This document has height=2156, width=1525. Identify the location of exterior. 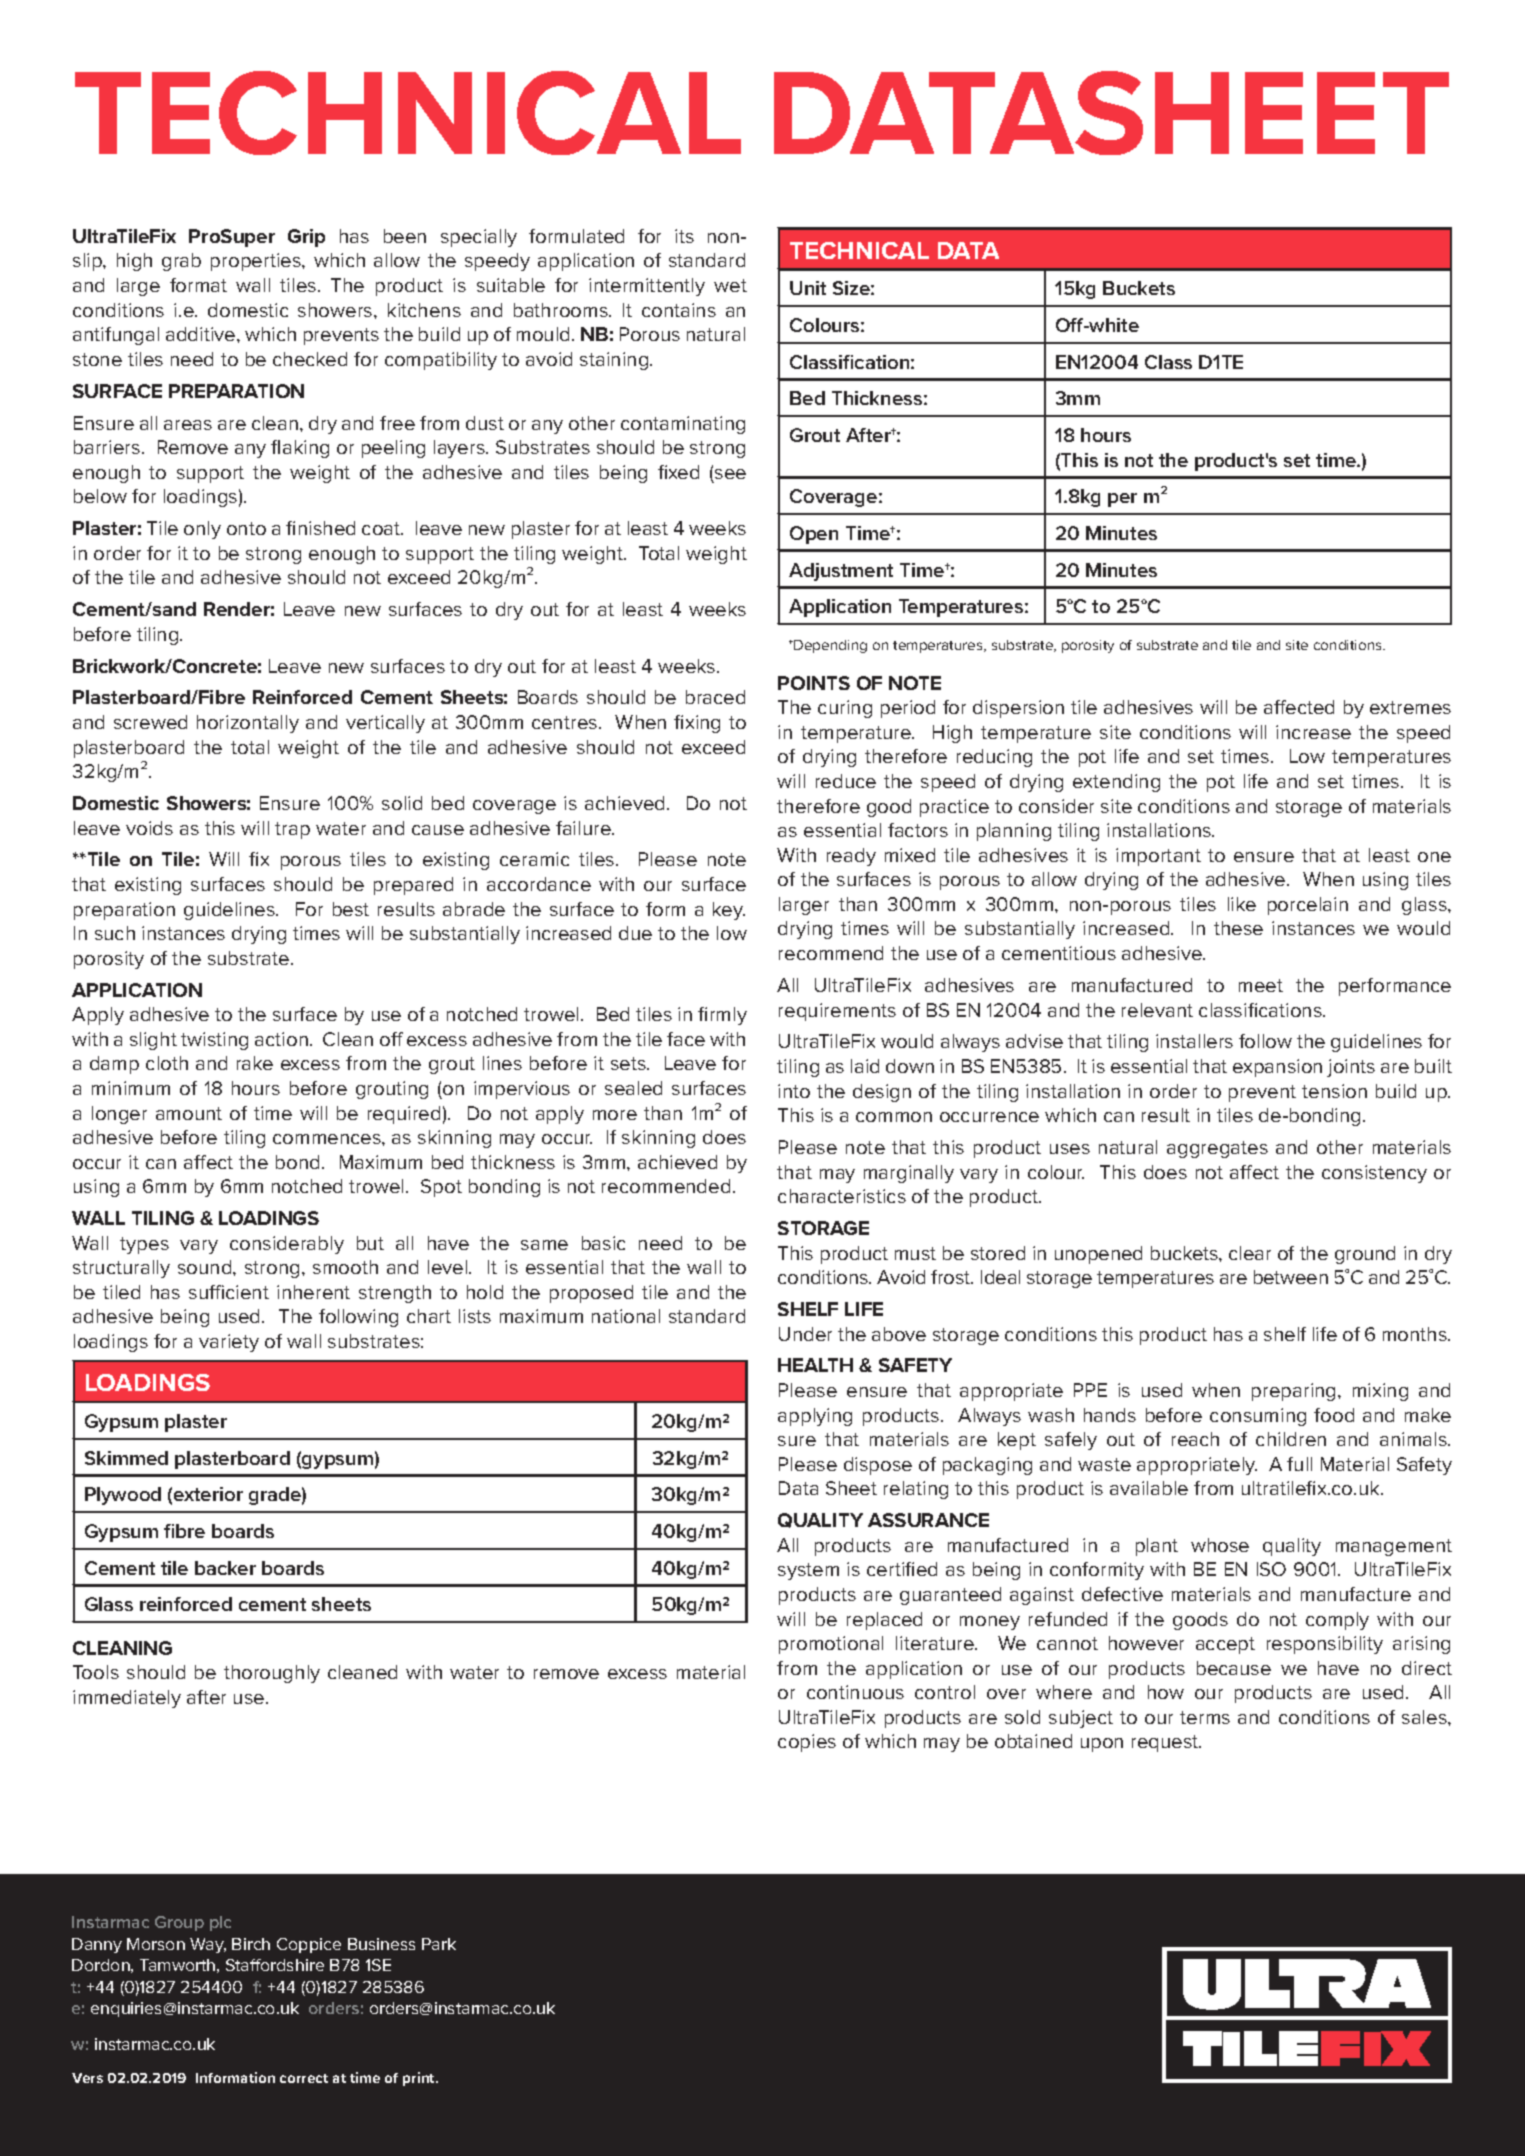
(208, 1494).
